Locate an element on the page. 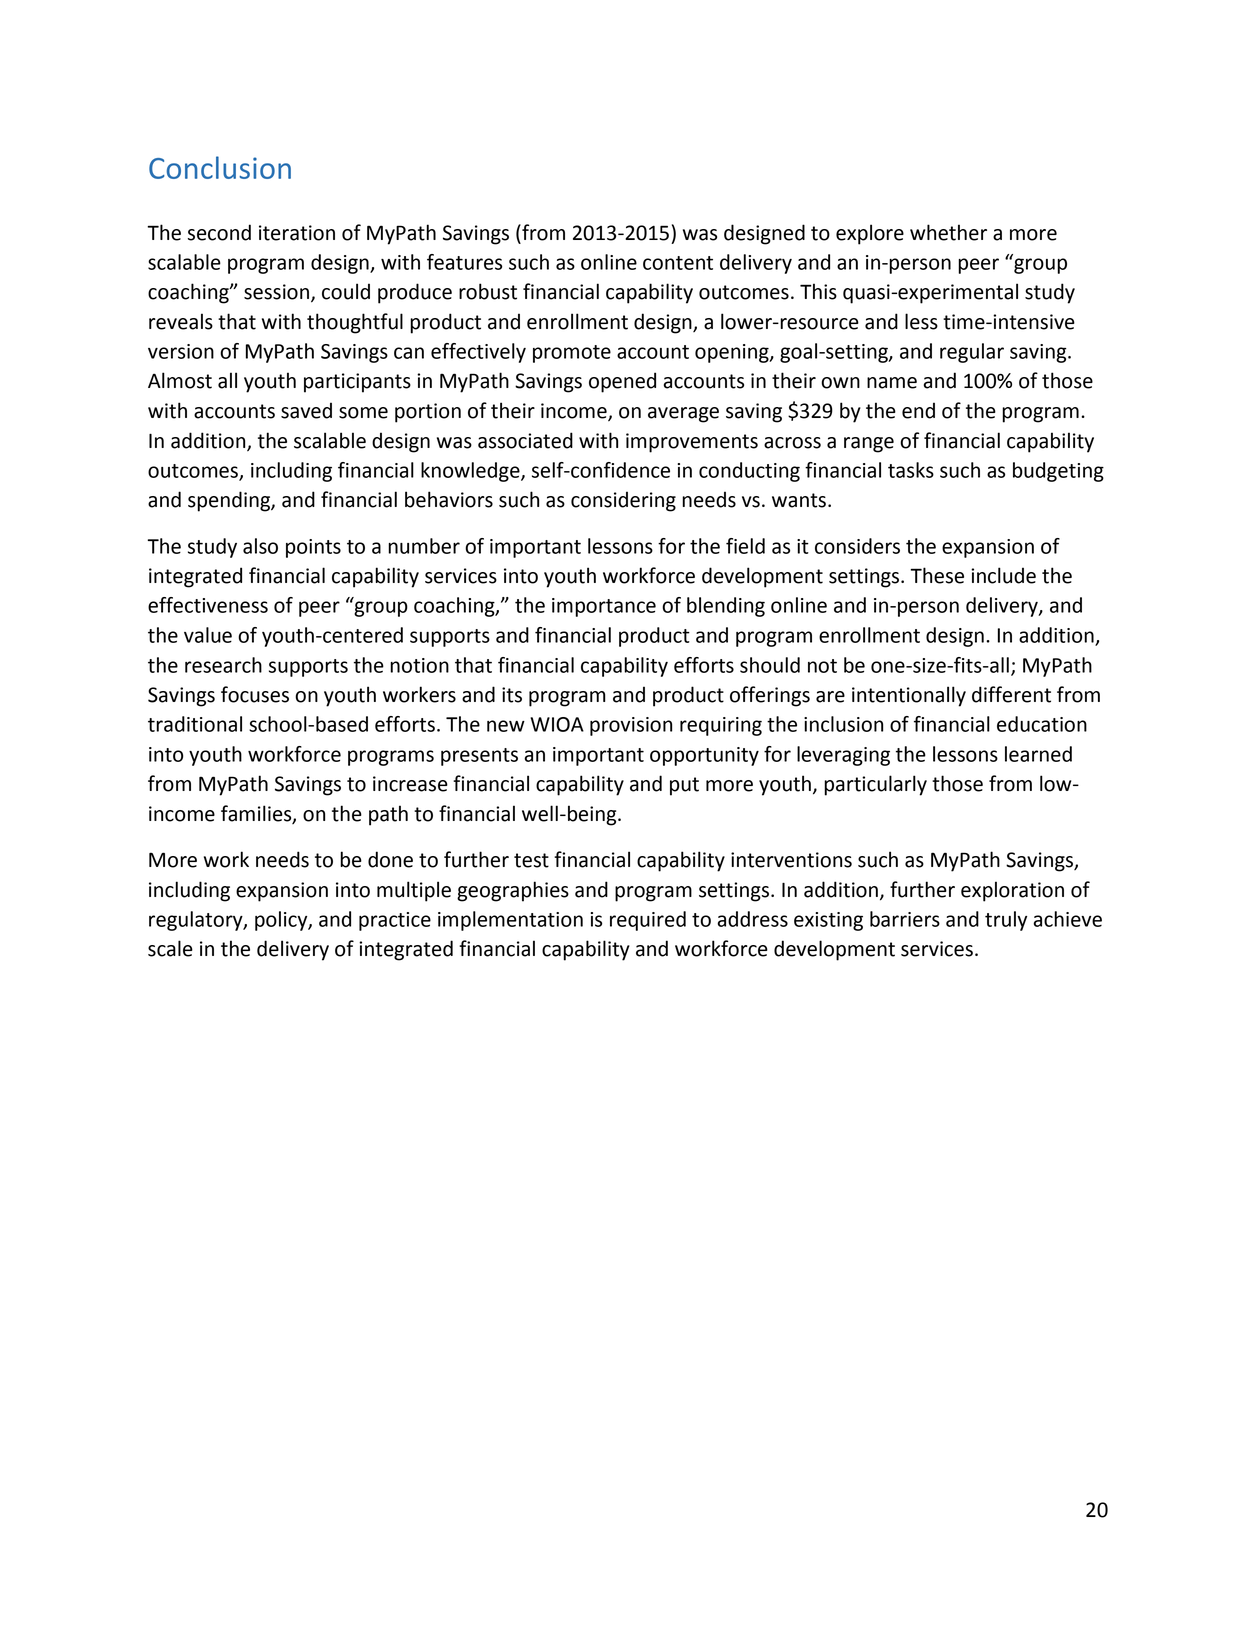 The height and width of the image is (1625, 1256). importance is located at coordinates (604, 607).
